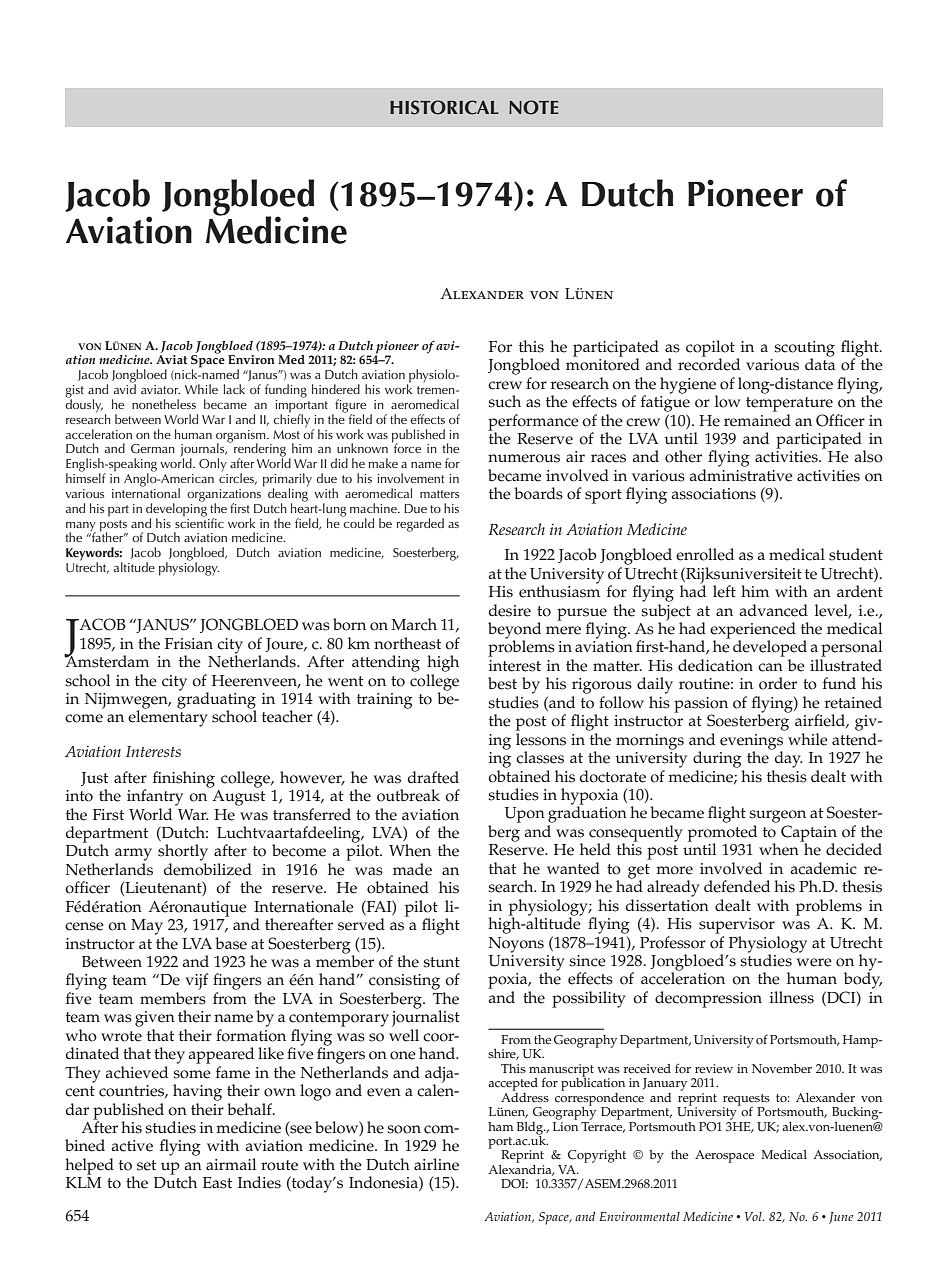  Describe the element at coordinates (804, 350) in the image. I see `scouting` at that location.
